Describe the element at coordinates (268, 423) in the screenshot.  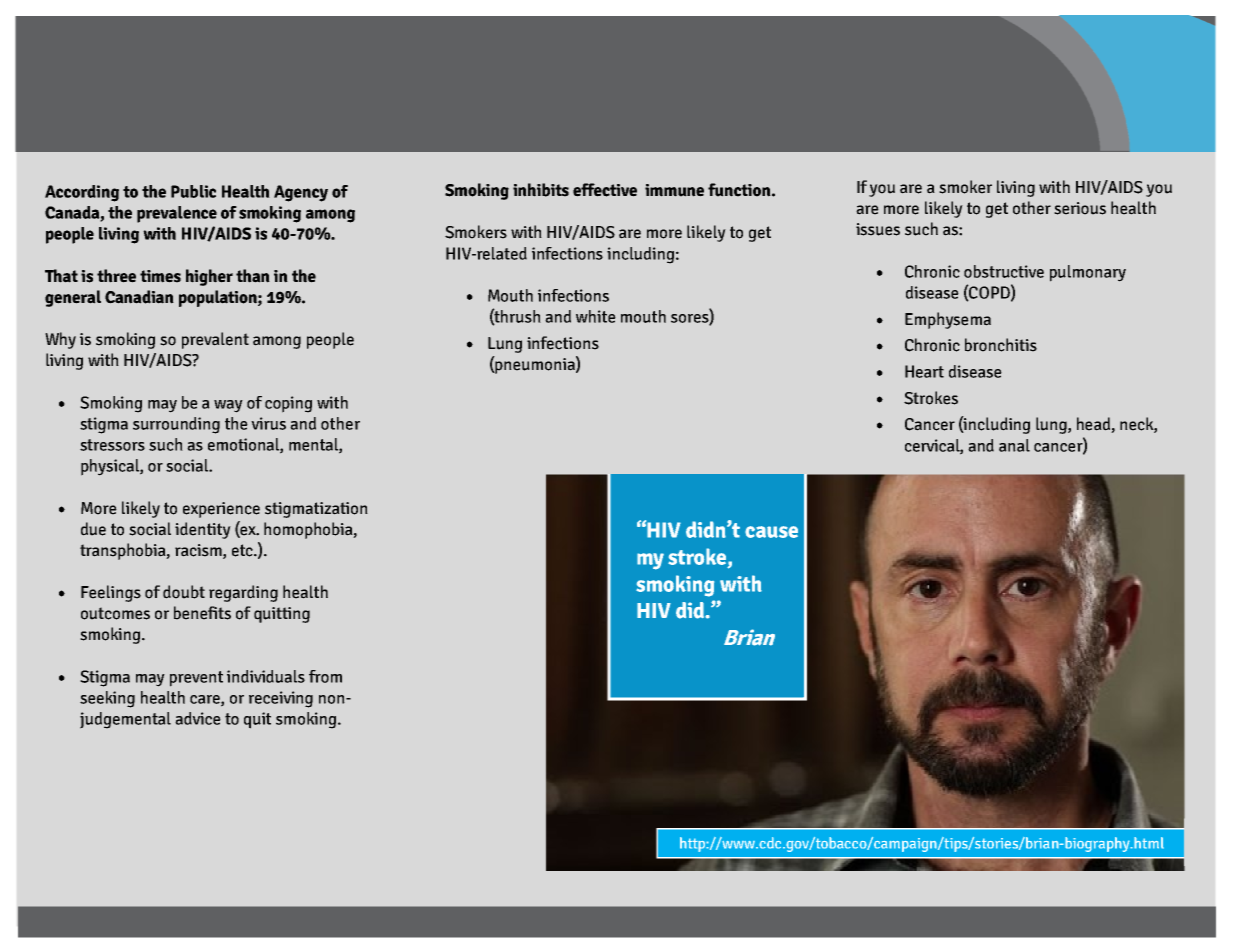
I see `virus` at that location.
